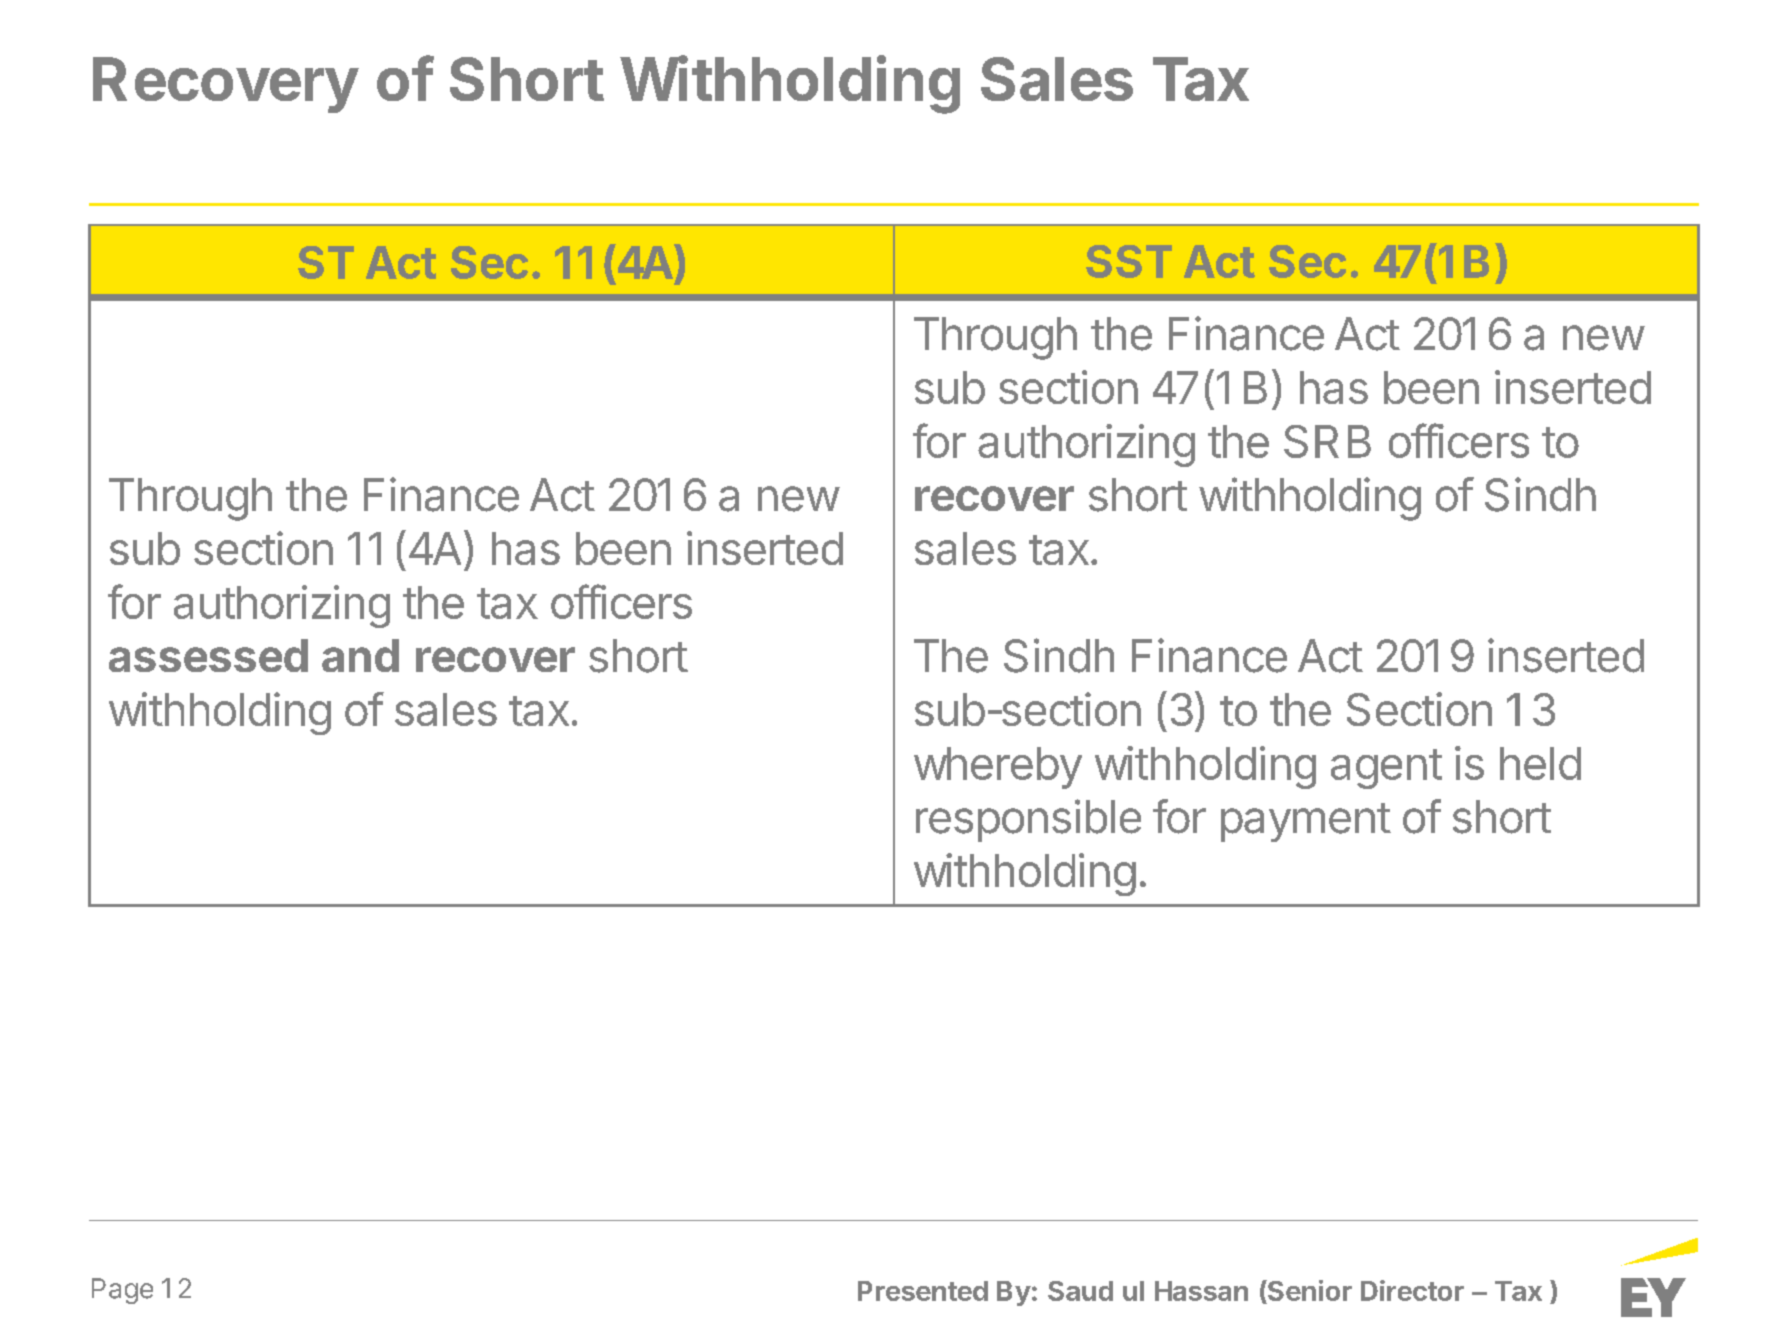 The height and width of the image is (1341, 1788). I want to click on assessed, so click(208, 655).
